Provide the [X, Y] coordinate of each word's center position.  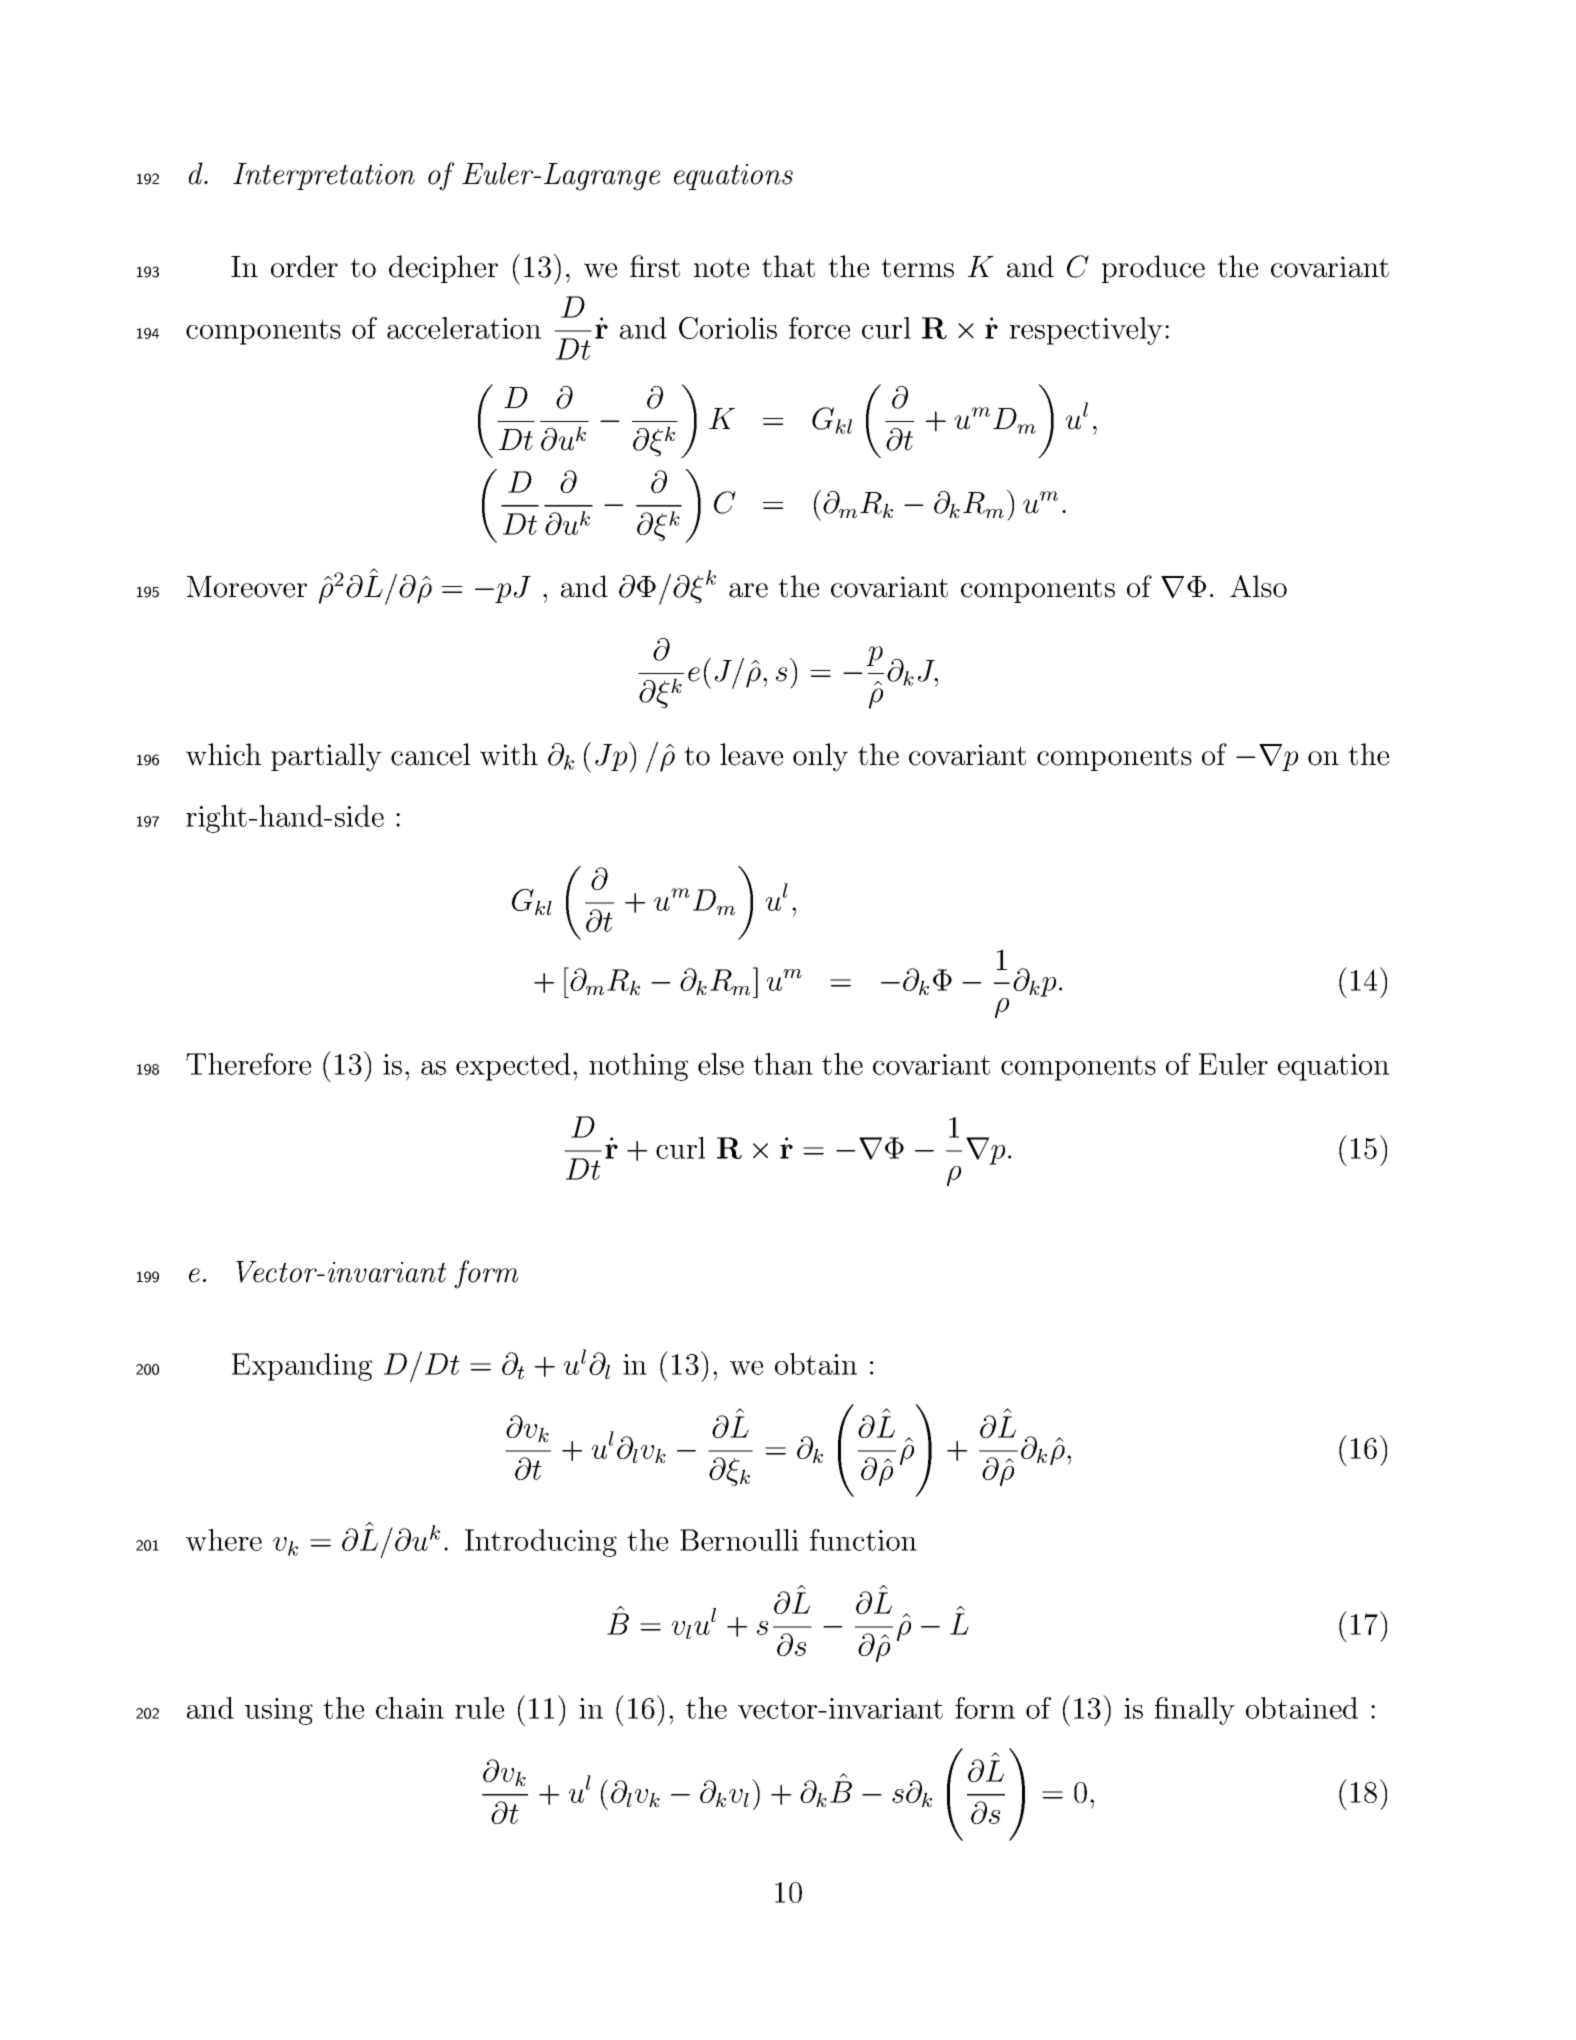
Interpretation [324, 176]
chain [410, 1708]
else [721, 1064]
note [721, 268]
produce [1153, 269]
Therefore [248, 1064]
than [783, 1064]
